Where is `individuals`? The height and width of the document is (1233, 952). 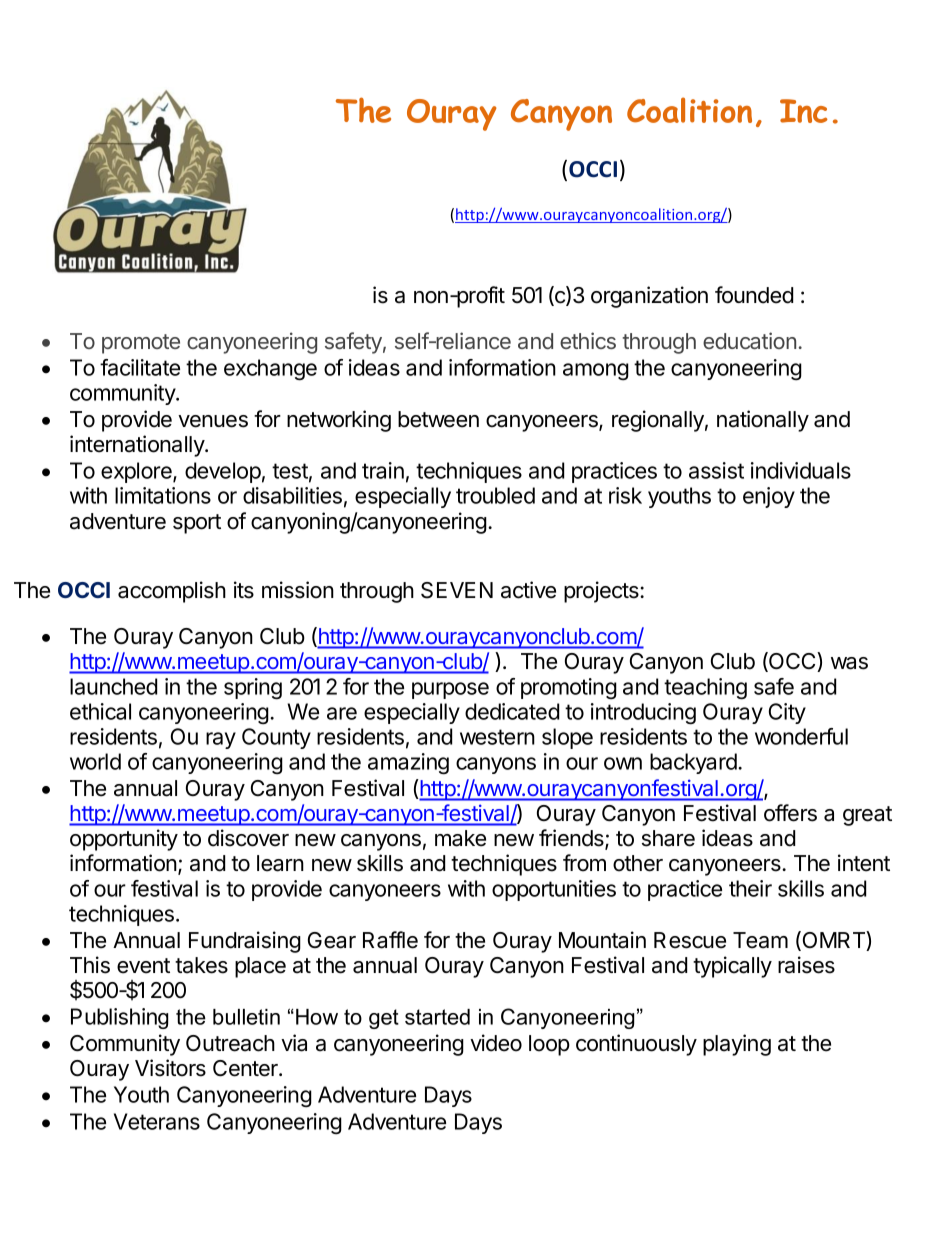
individuals is located at coordinates (801, 470).
